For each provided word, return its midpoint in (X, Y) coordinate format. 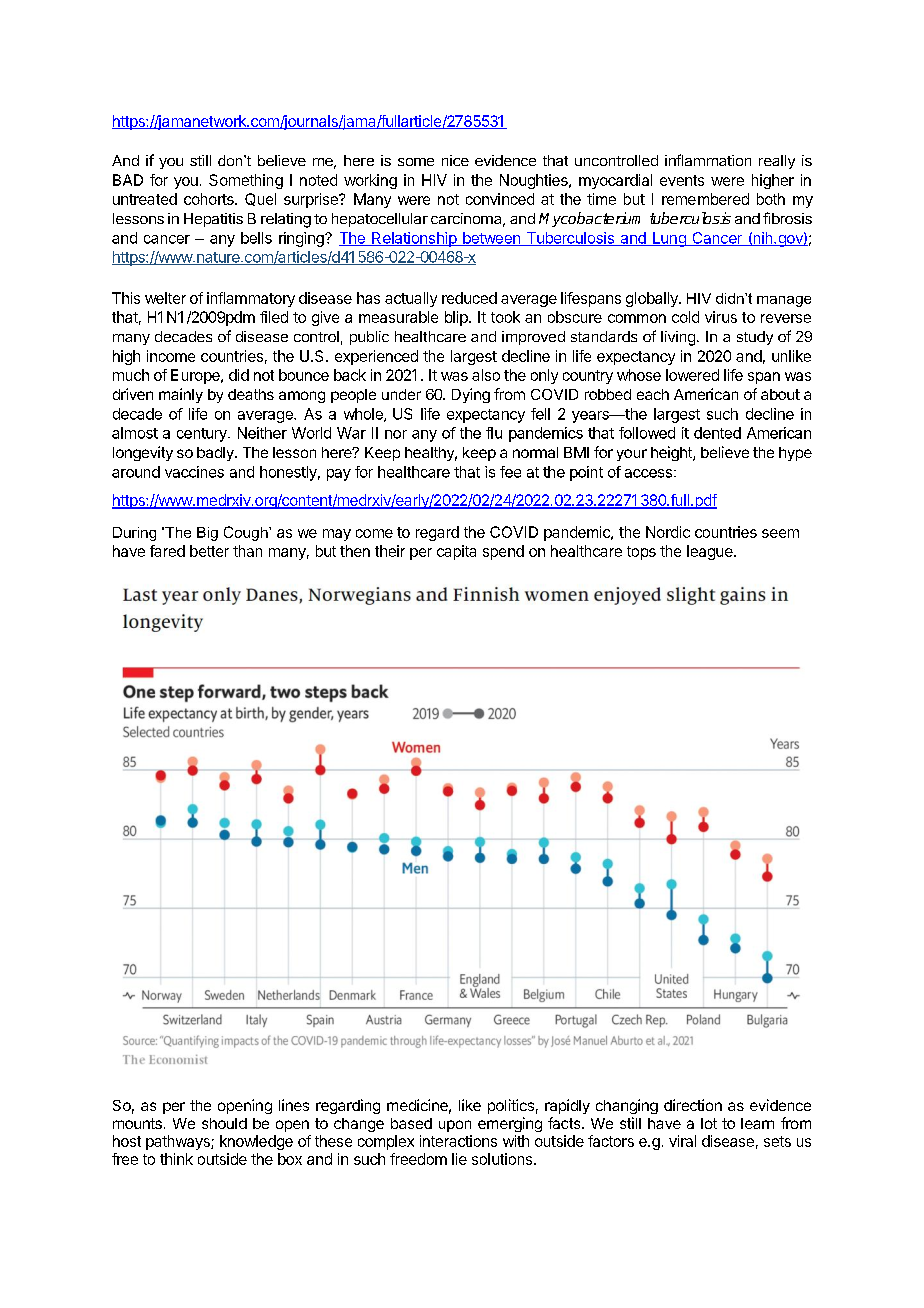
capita (456, 552)
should (224, 1123)
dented (717, 433)
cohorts (210, 199)
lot (709, 1123)
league (711, 552)
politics (511, 1106)
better (209, 551)
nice (455, 160)
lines (294, 1105)
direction (693, 1105)
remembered (705, 199)
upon (455, 1126)
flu (494, 433)
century (203, 435)
